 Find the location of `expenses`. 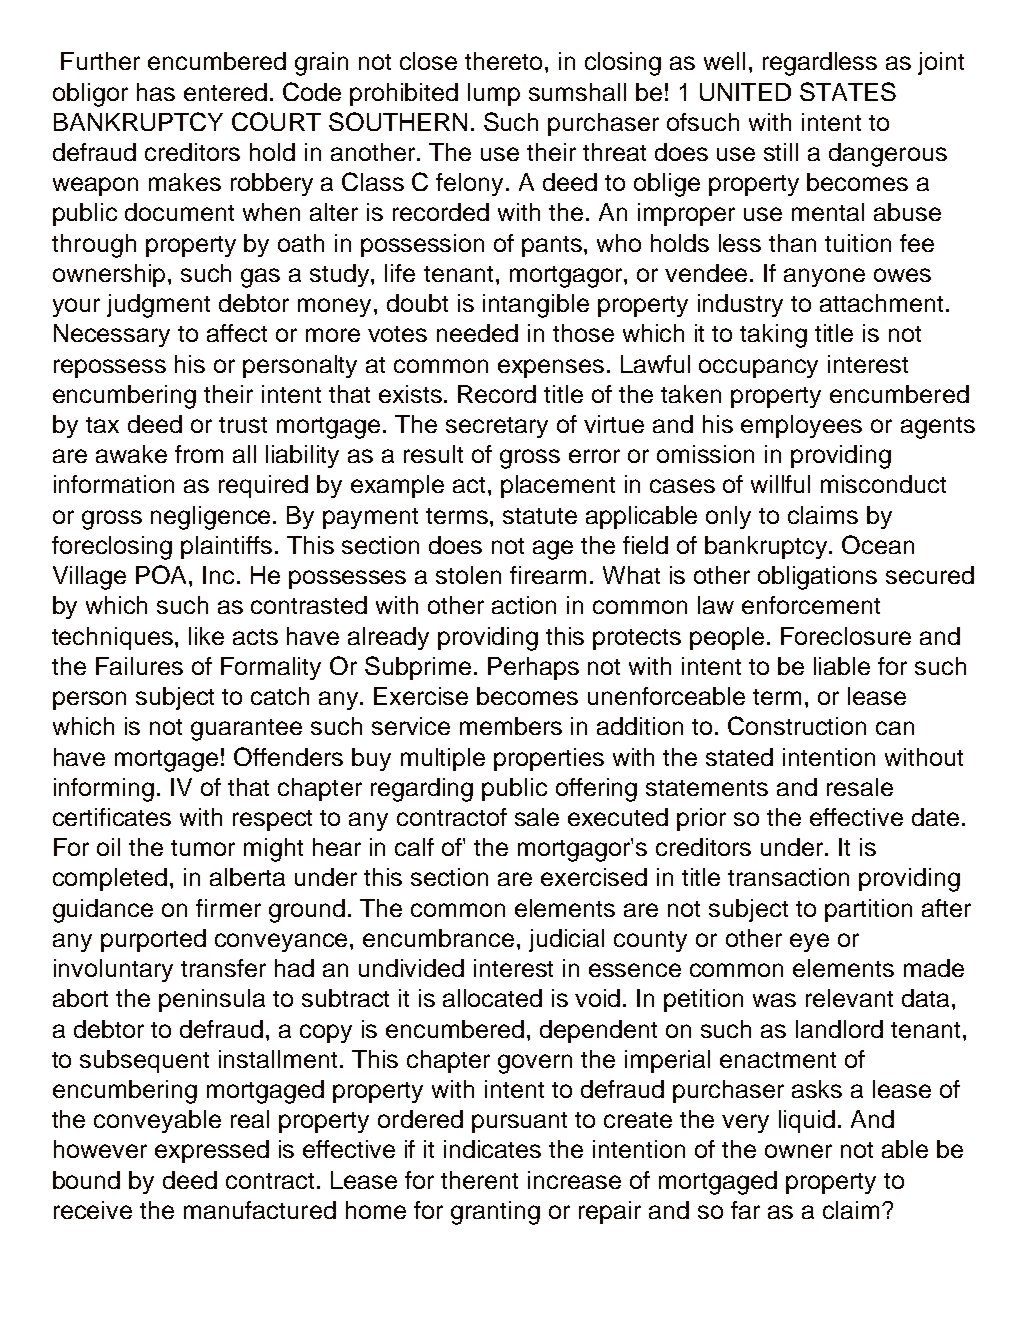

expenses is located at coordinates (551, 368).
